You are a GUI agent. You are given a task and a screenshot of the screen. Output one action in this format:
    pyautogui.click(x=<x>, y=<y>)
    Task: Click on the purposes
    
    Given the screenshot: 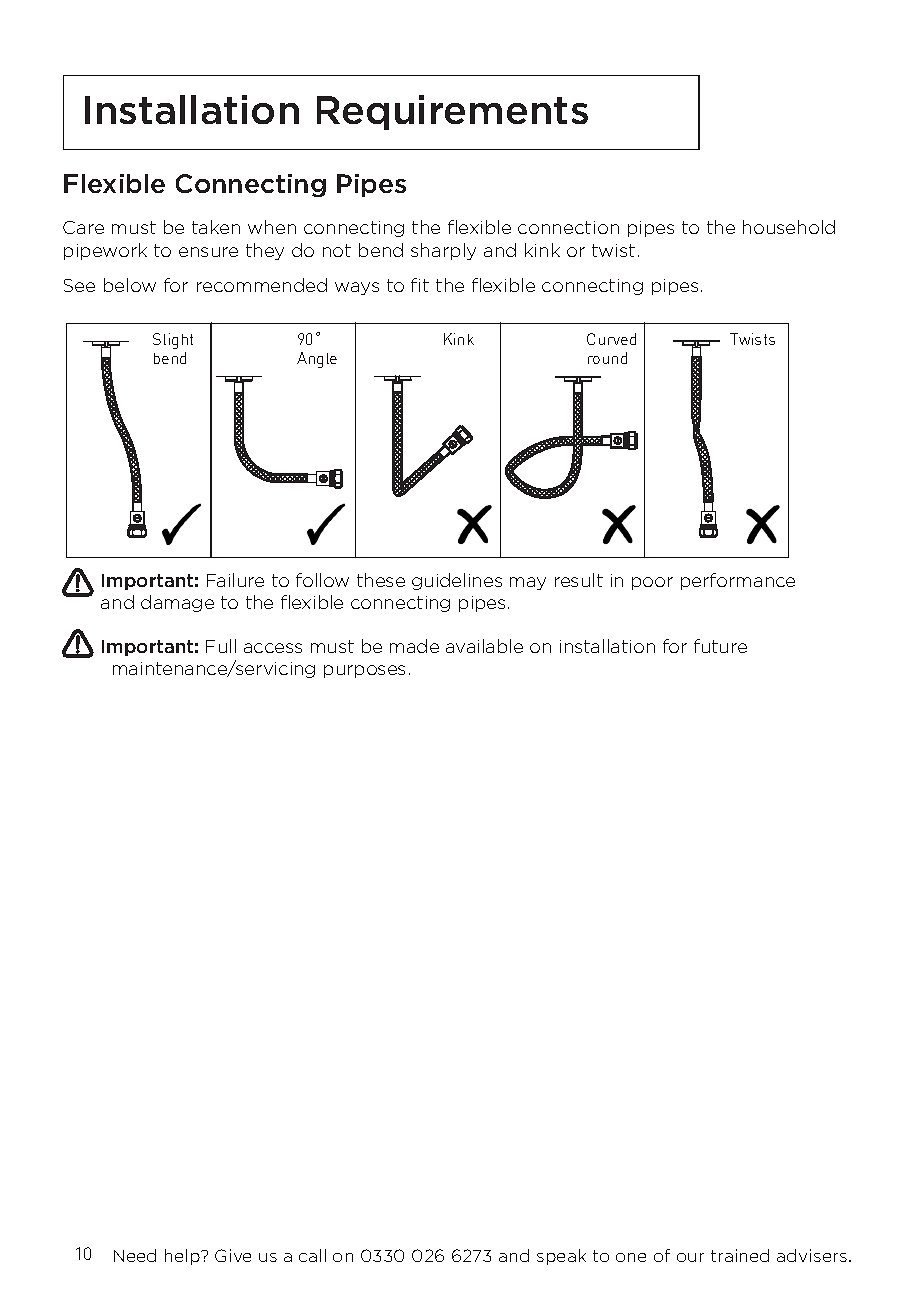 What is the action you would take?
    pyautogui.click(x=364, y=671)
